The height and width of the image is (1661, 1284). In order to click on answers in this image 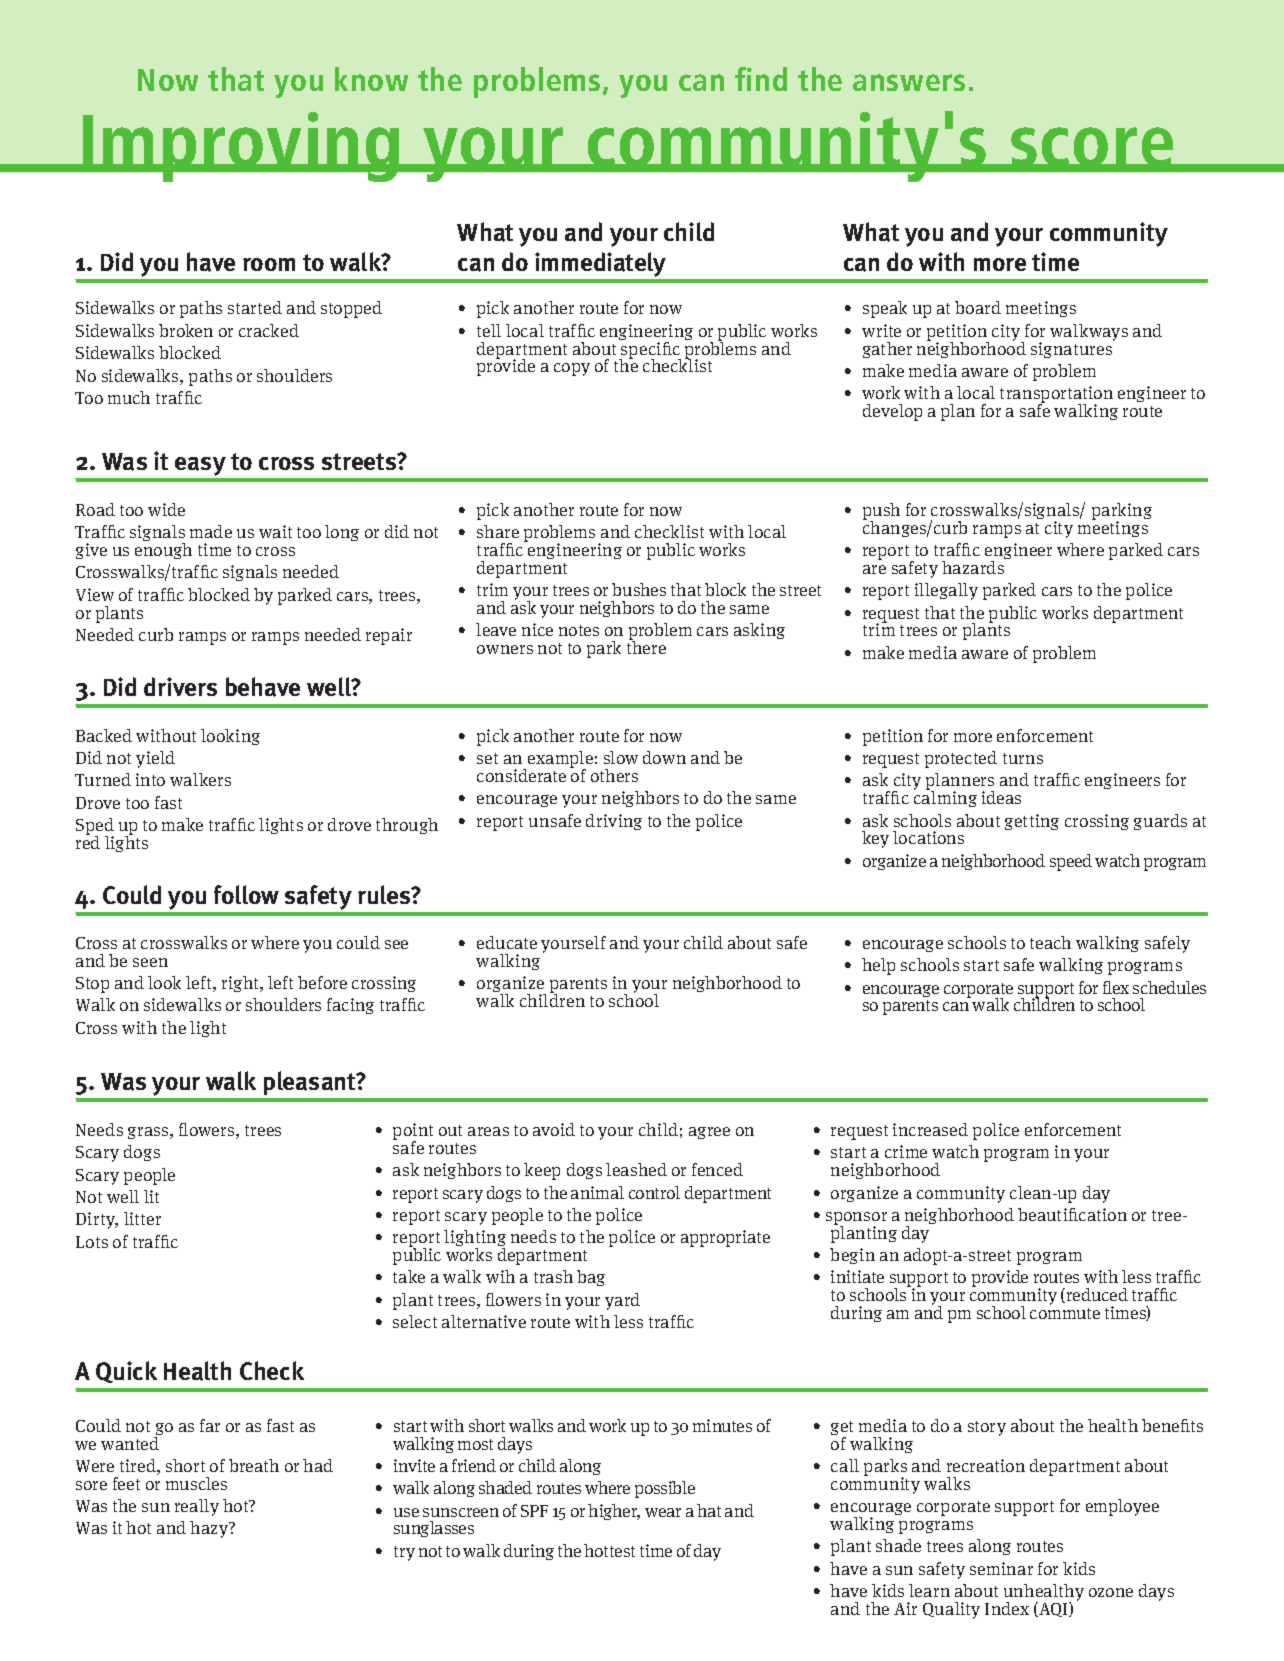, I will do `click(909, 82)`.
